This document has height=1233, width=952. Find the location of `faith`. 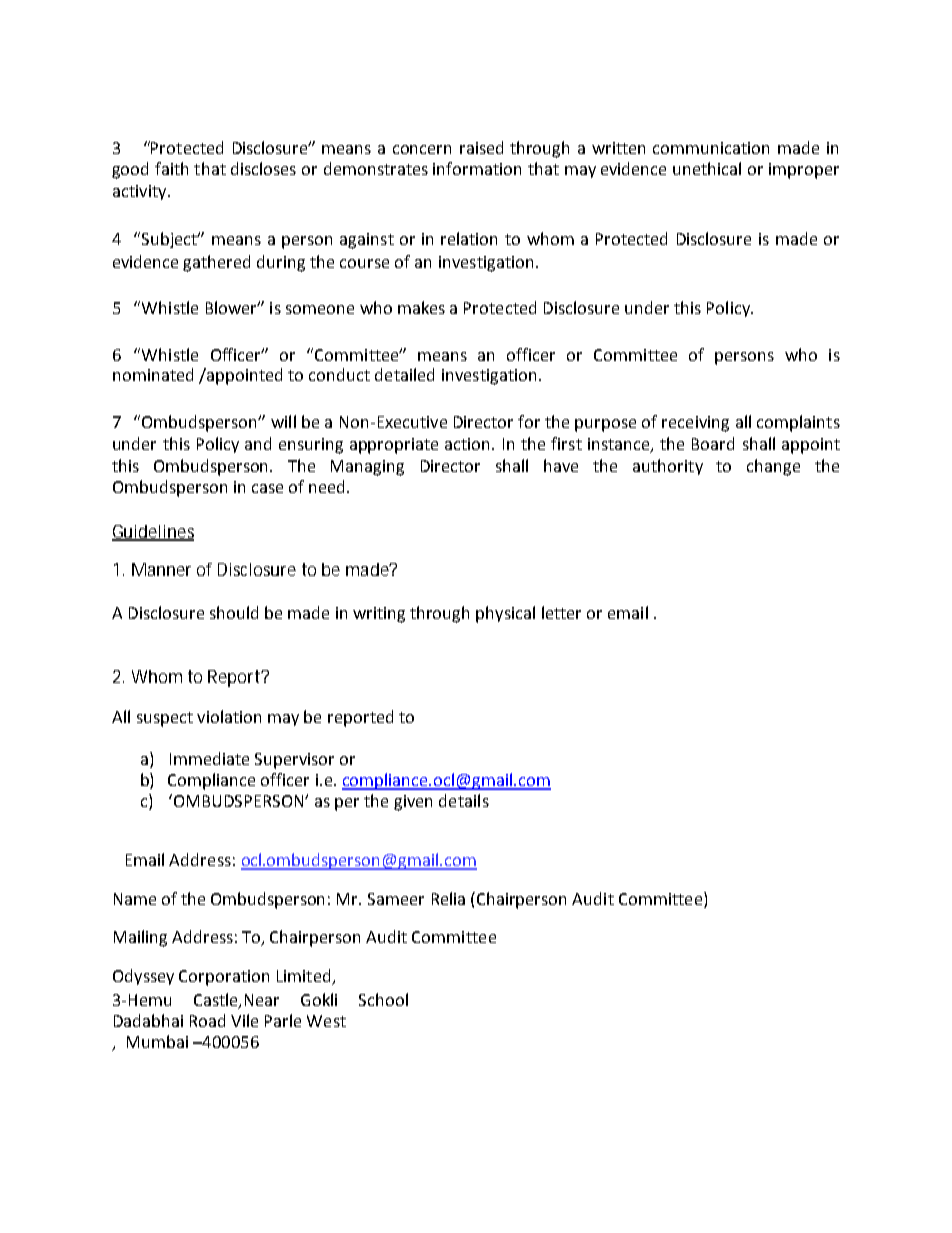

faith is located at coordinates (171, 168).
